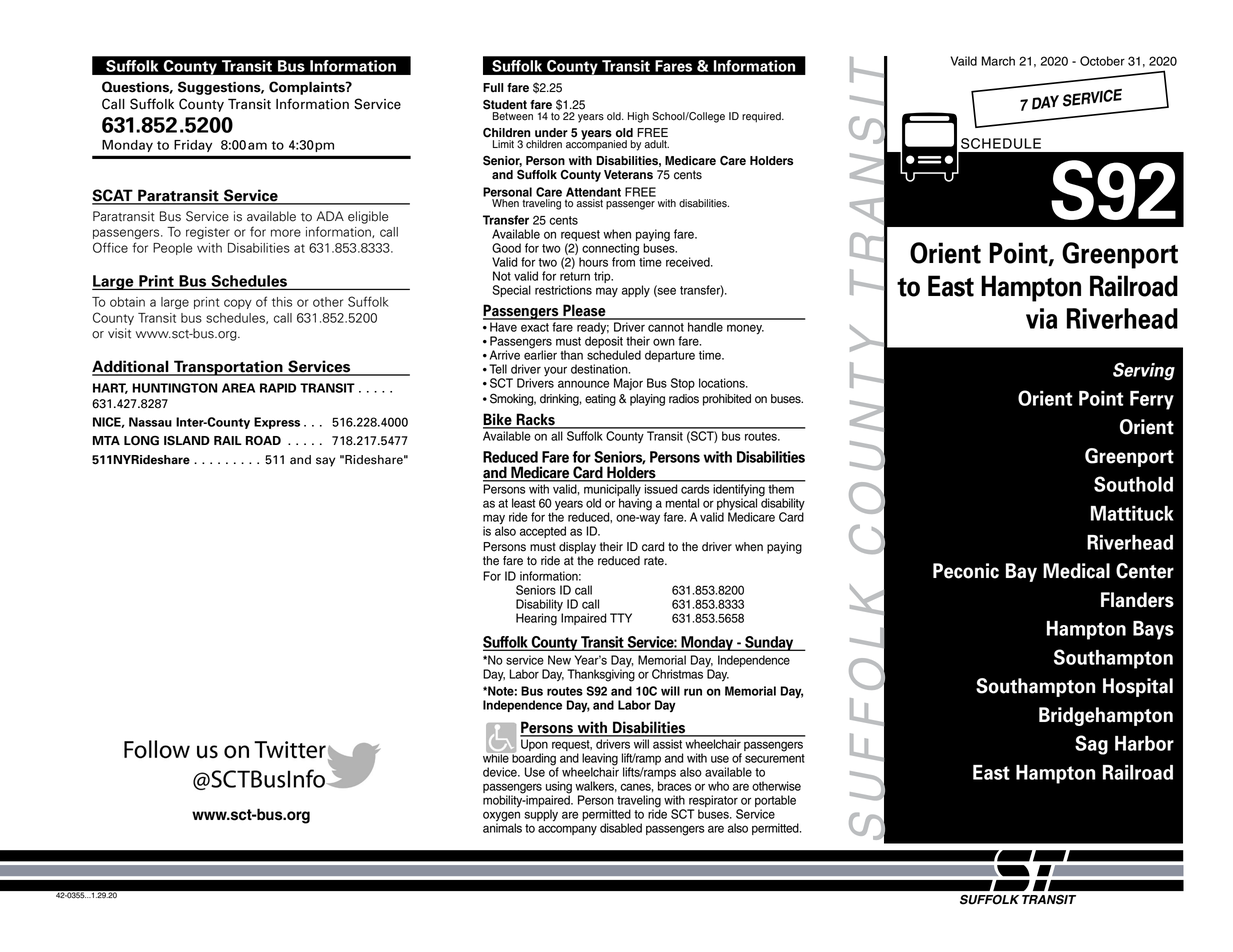  I want to click on March, so click(998, 61).
